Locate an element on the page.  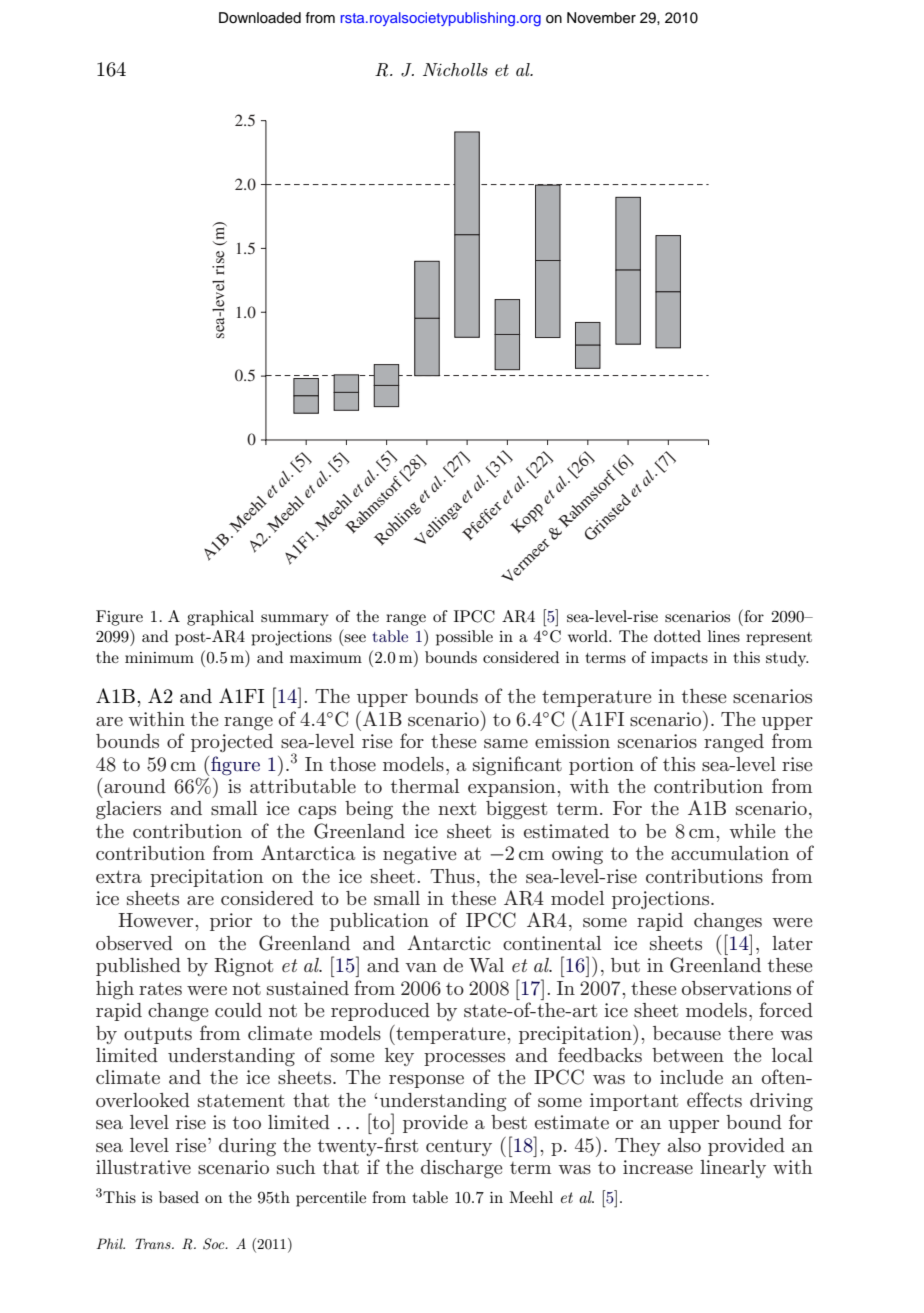
discharge is located at coordinates (462, 1169).
